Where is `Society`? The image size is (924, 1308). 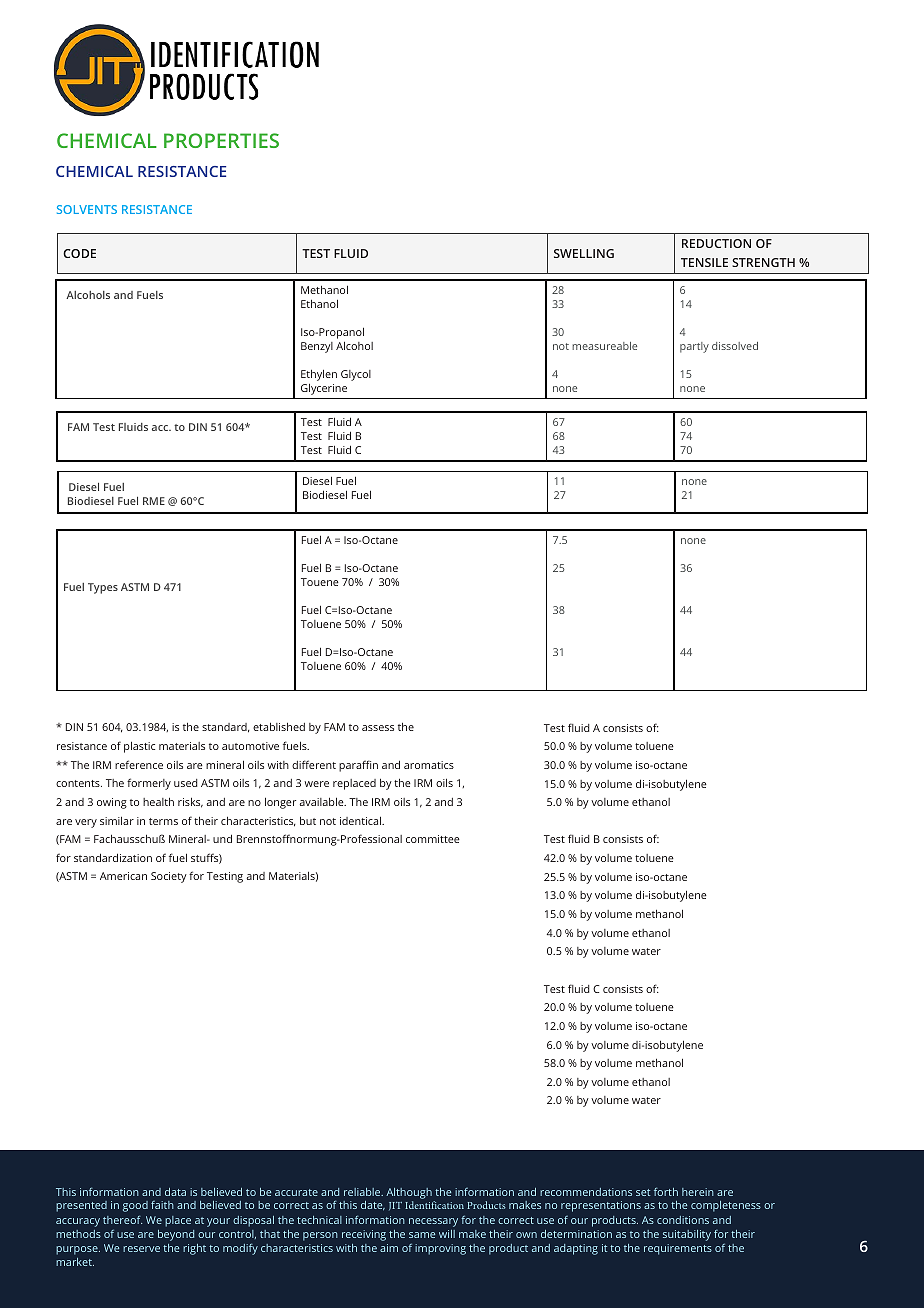
Society is located at coordinates (169, 877).
